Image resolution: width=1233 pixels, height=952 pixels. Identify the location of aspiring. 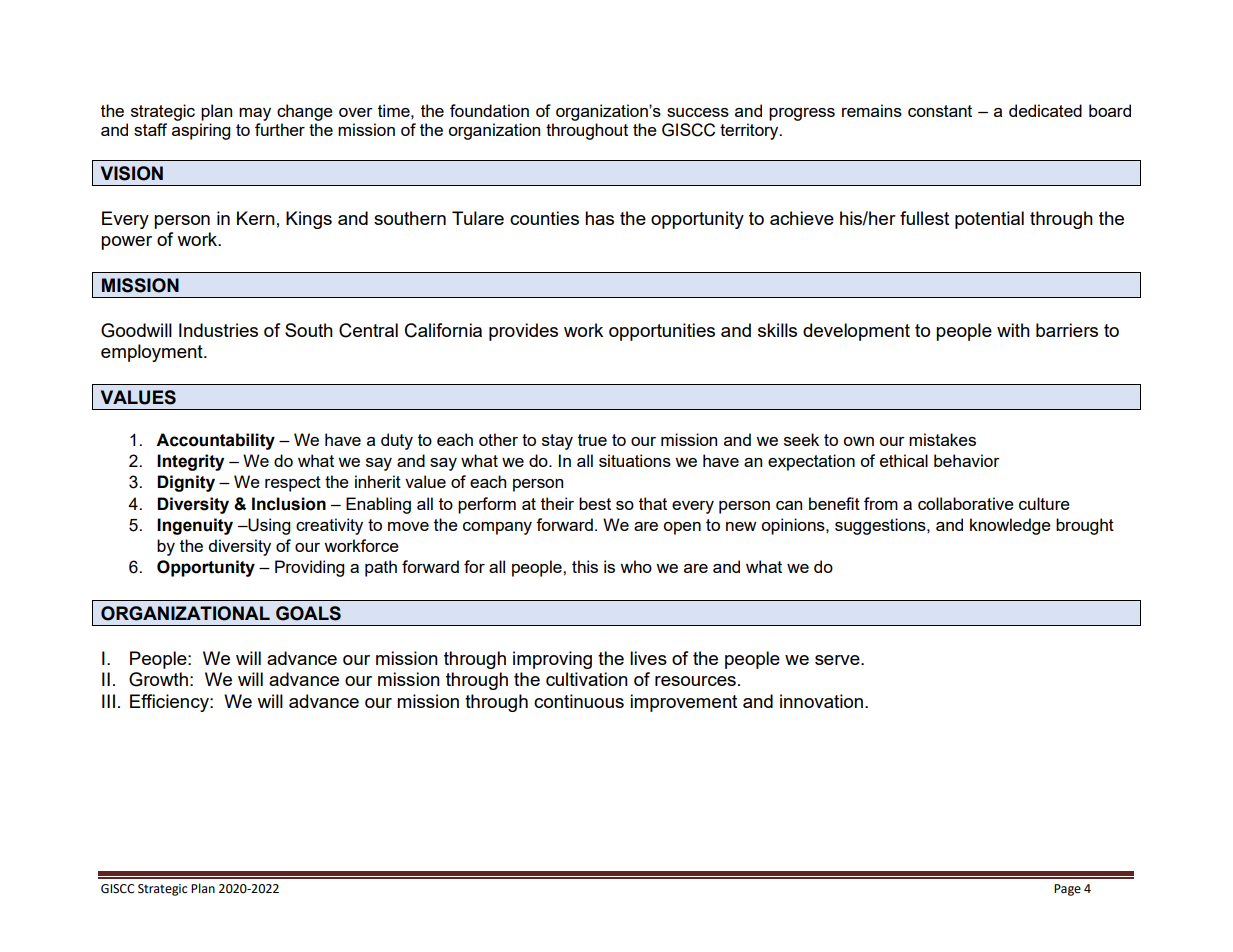
(201, 131).
